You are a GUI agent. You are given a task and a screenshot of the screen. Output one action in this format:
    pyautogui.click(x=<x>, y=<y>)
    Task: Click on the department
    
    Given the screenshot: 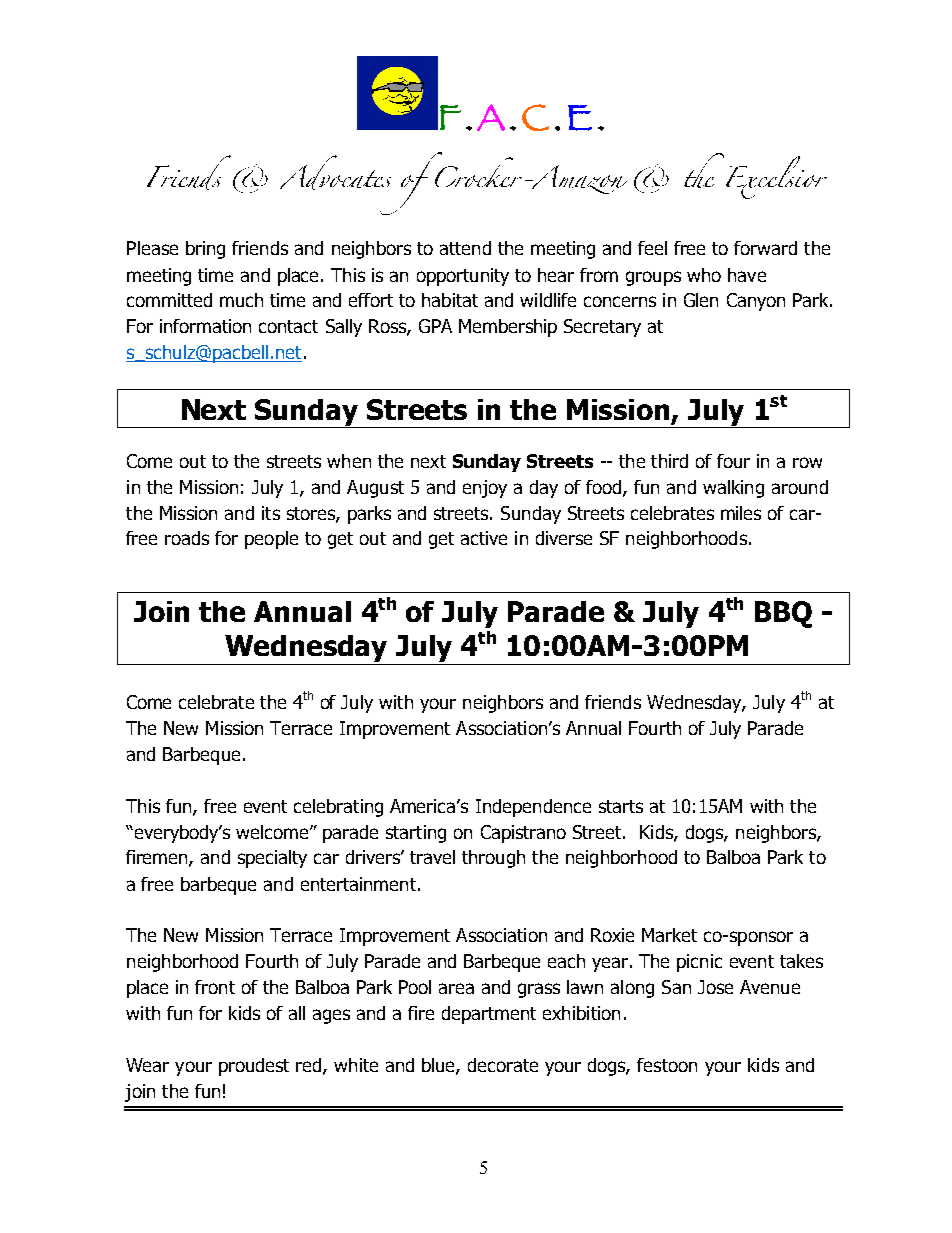 What is the action you would take?
    pyautogui.click(x=489, y=1015)
